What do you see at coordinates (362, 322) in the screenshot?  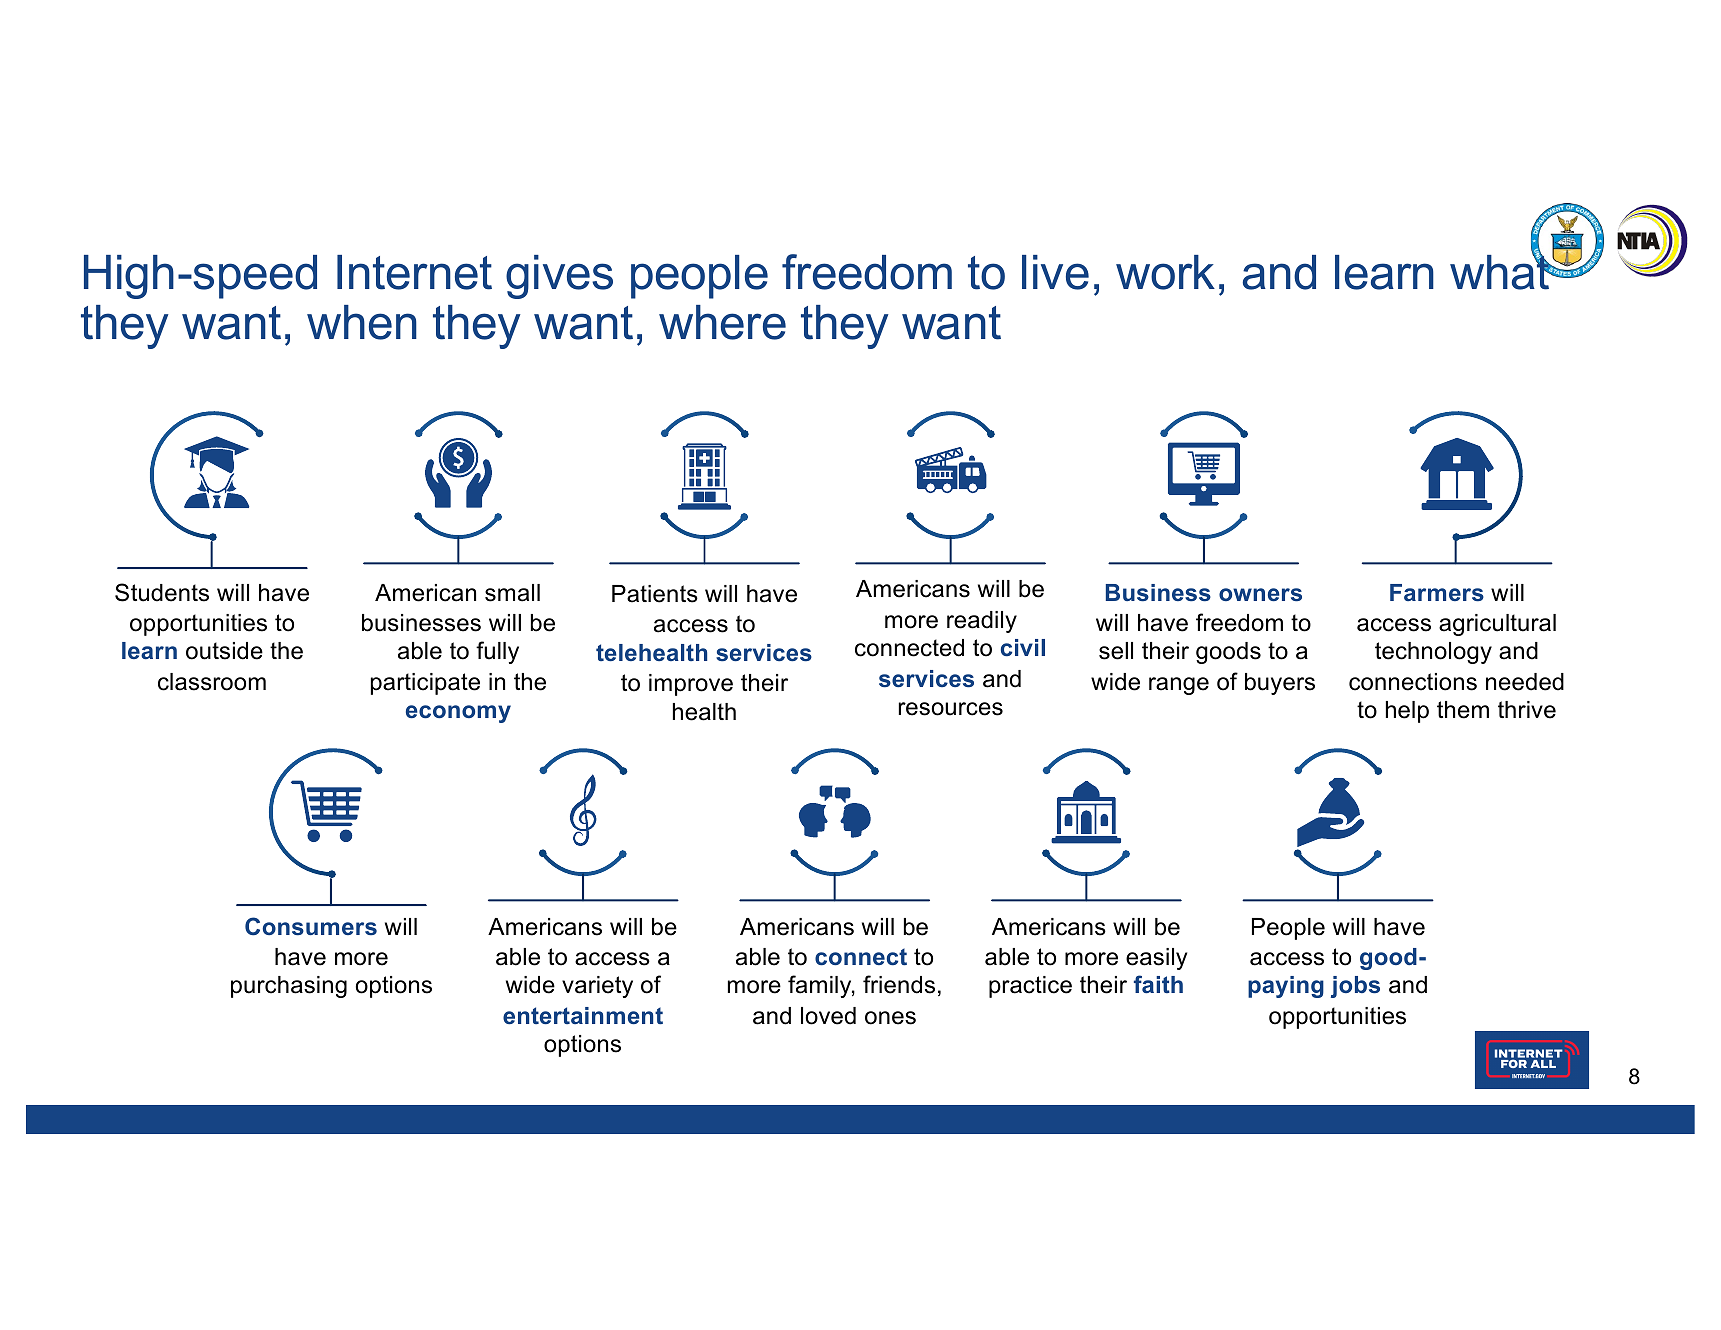 I see `when` at bounding box center [362, 322].
